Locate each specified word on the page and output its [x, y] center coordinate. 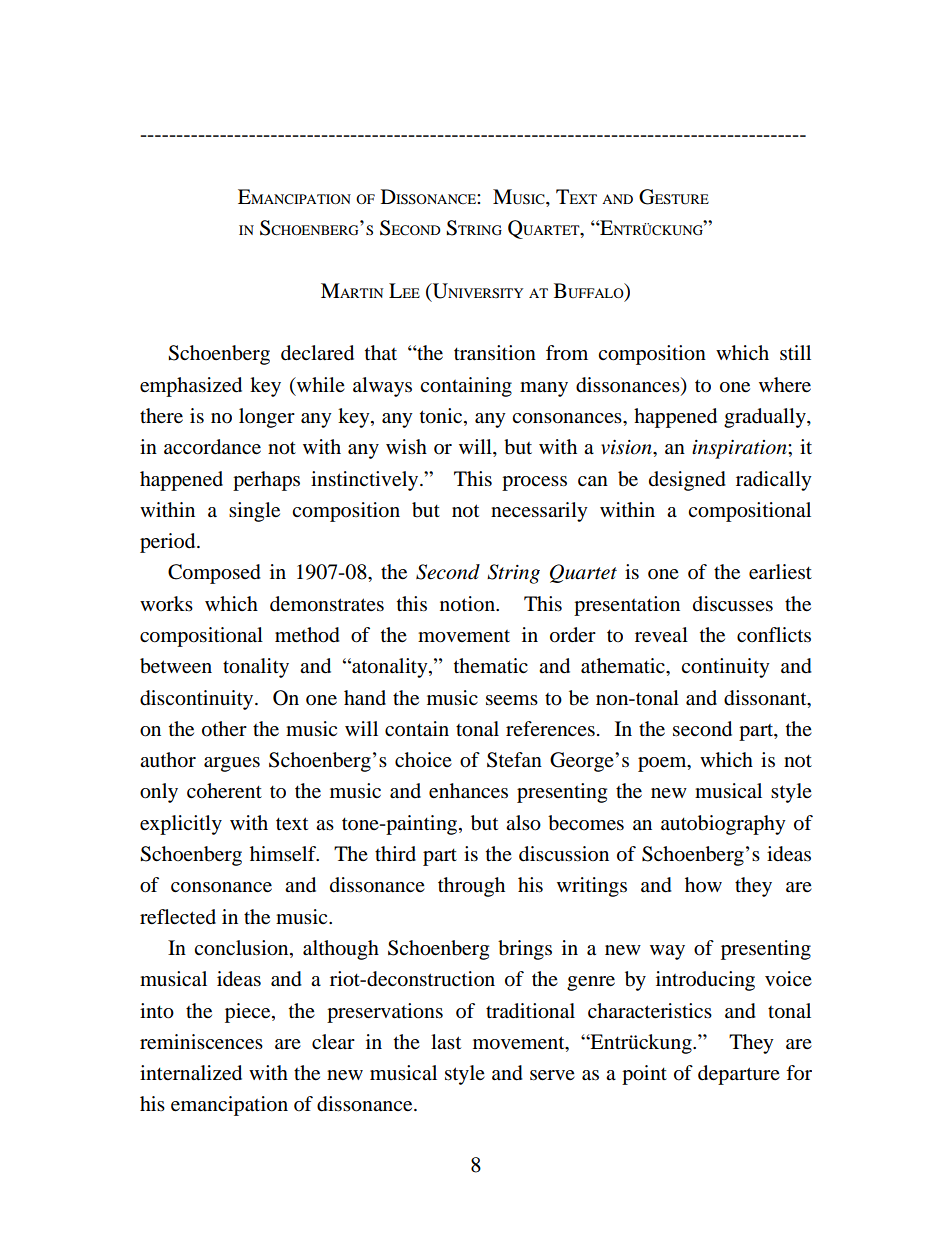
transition [495, 353]
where [785, 385]
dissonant [766, 698]
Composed [214, 574]
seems [512, 700]
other [224, 729]
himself [284, 853]
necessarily [539, 512]
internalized [191, 1073]
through [471, 887]
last [446, 1041]
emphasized [191, 387]
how [703, 885]
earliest [780, 572]
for [799, 1073]
